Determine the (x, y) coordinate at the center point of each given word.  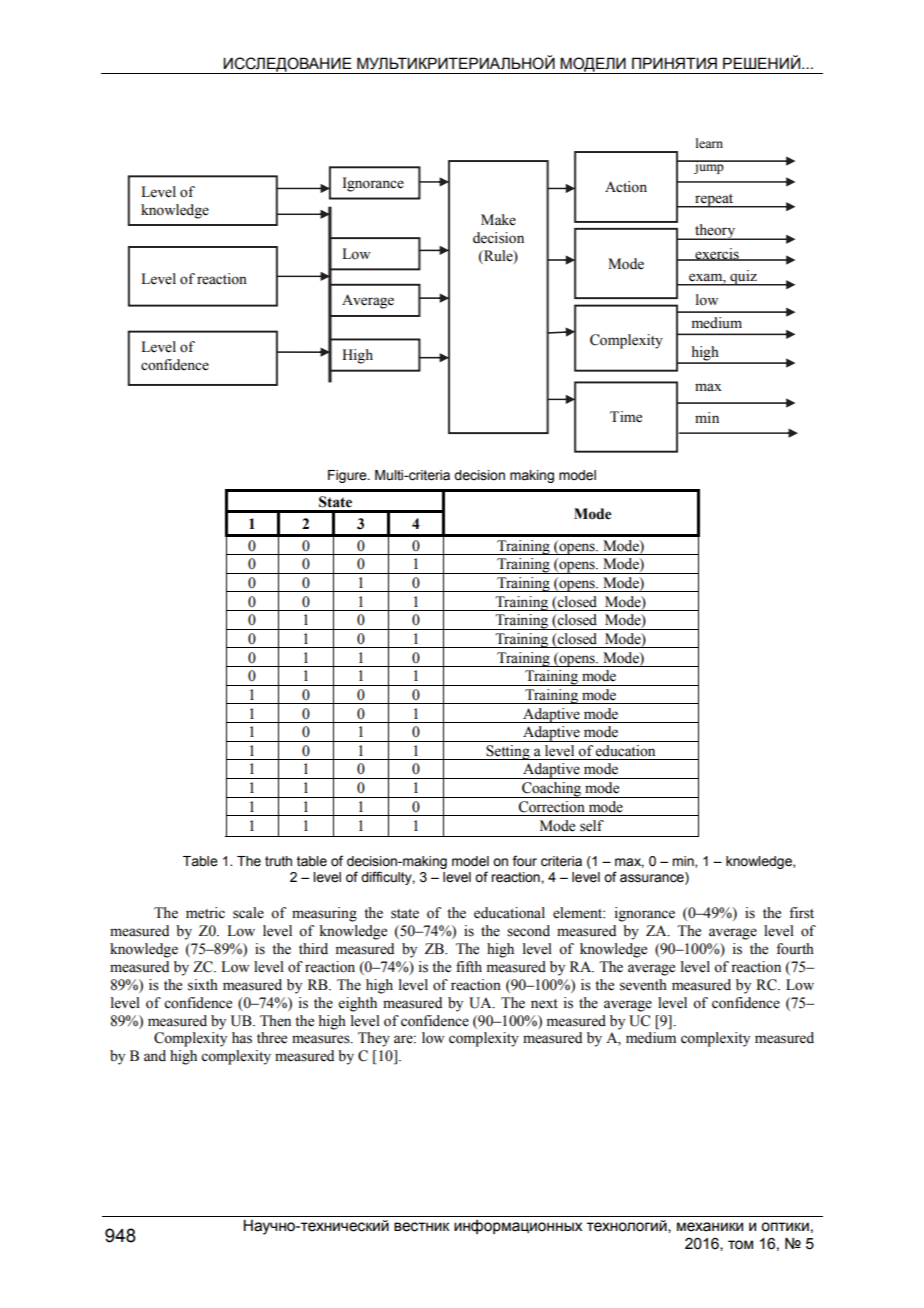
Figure (348, 476)
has (242, 1038)
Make (498, 220)
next (544, 1004)
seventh (643, 985)
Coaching (552, 790)
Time (626, 417)
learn (709, 143)
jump (709, 167)
